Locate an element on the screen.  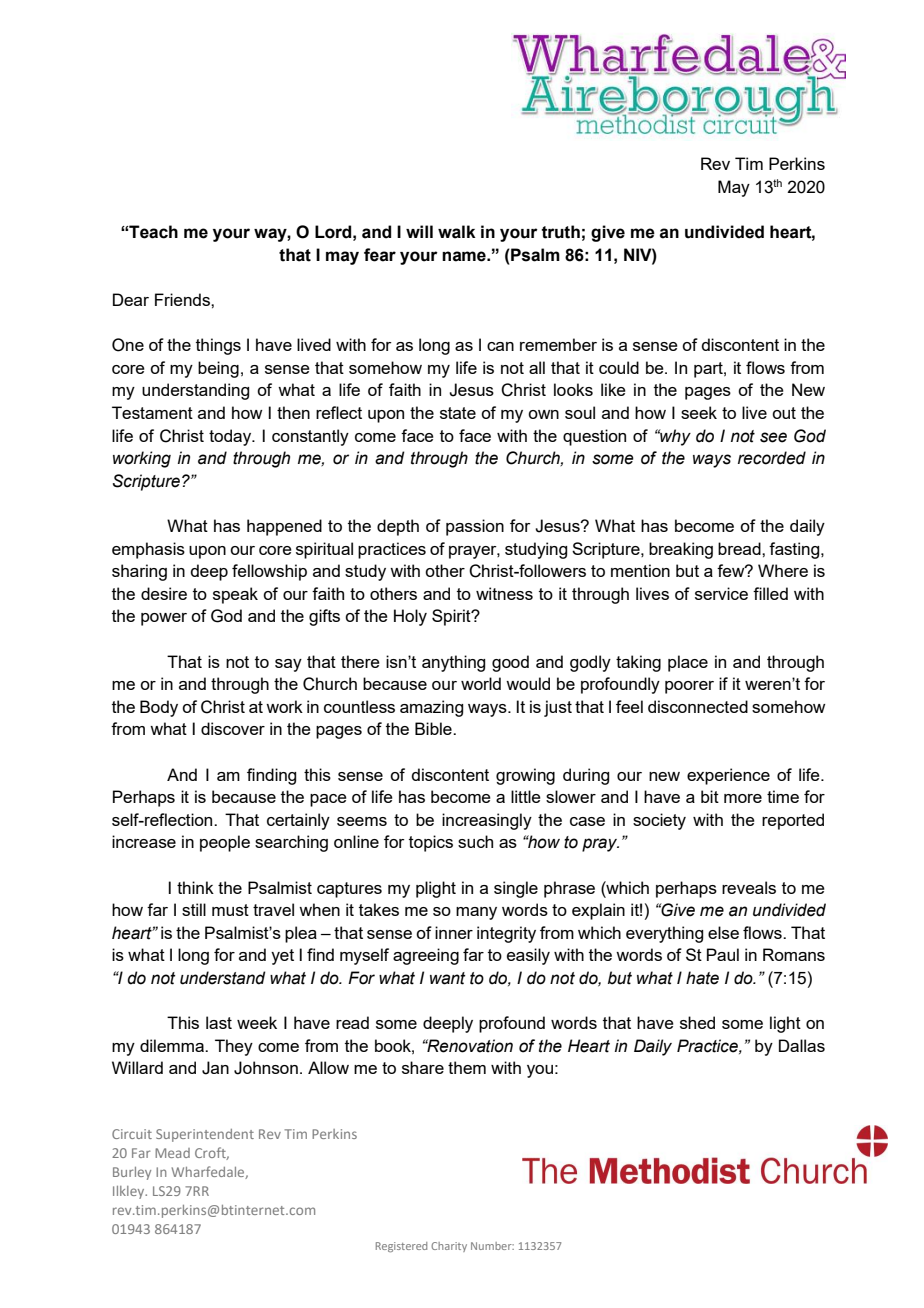
Charity is located at coordinates (449, 1247).
